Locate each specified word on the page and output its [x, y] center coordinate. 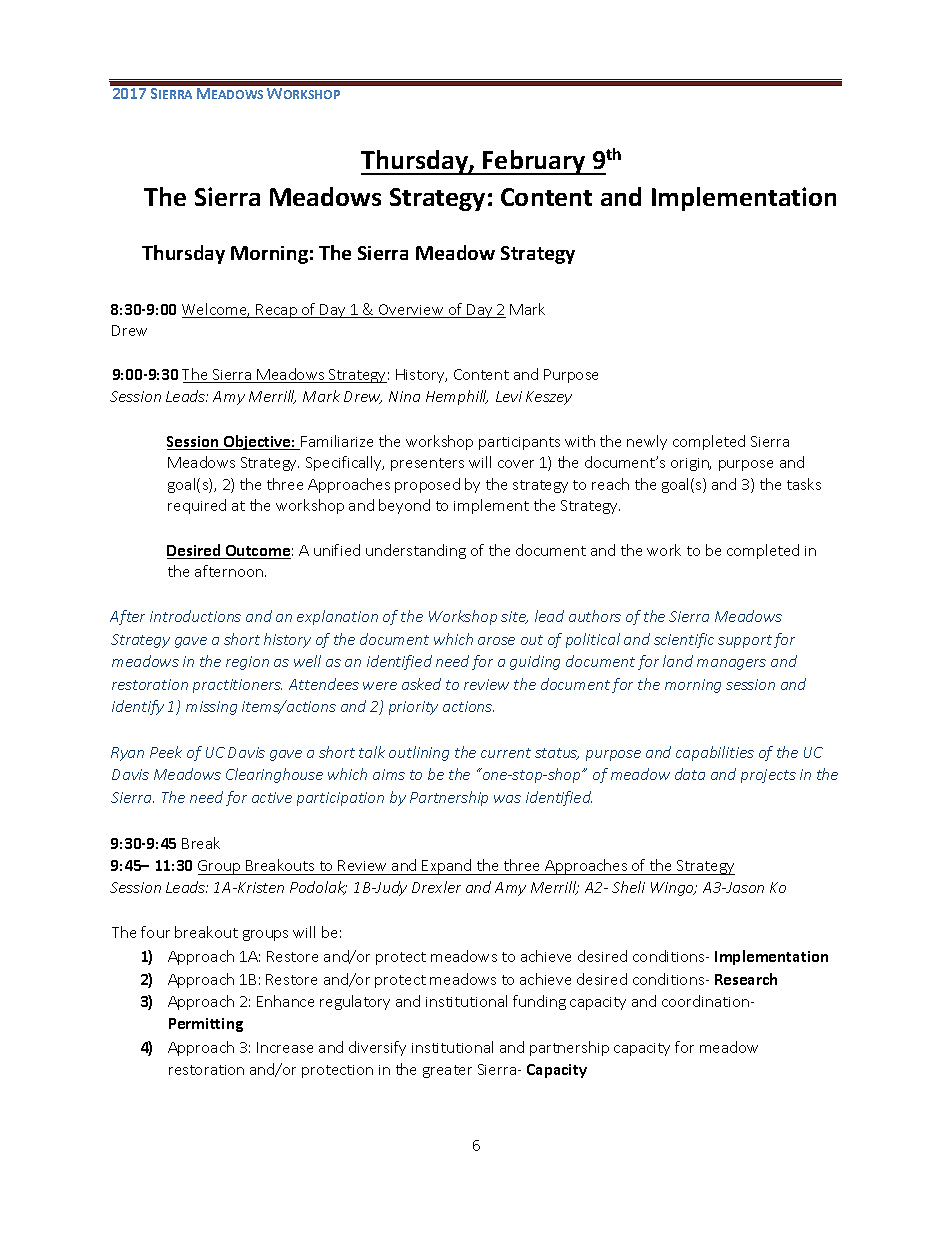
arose [496, 641]
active [272, 797]
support [745, 641]
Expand [447, 867]
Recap [277, 311]
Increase [285, 1047]
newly [647, 442]
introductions [195, 616]
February [534, 162]
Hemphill [457, 397]
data [690, 774]
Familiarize [336, 442]
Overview [411, 311]
